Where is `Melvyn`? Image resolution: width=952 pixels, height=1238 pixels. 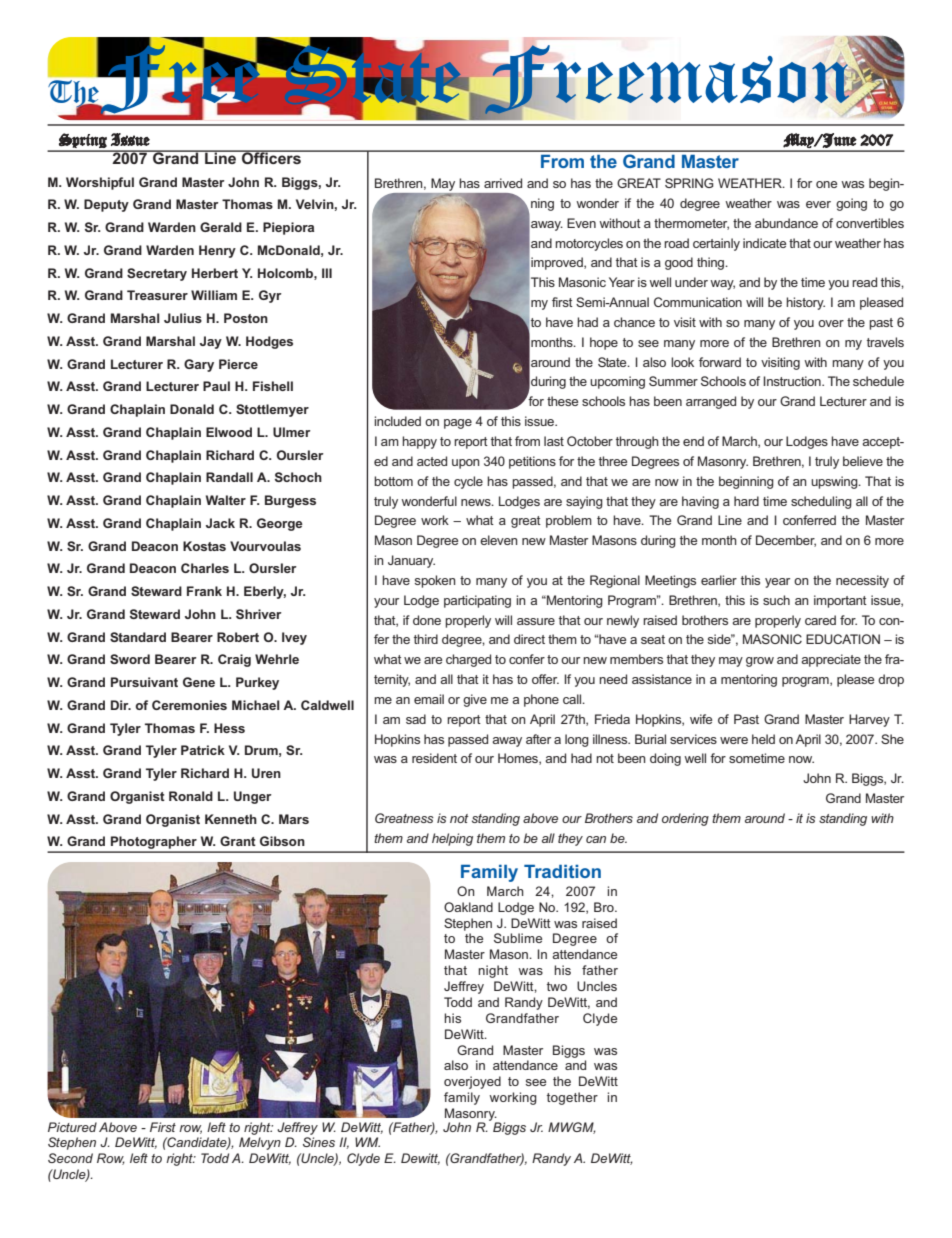
Melvyn is located at coordinates (260, 1143).
